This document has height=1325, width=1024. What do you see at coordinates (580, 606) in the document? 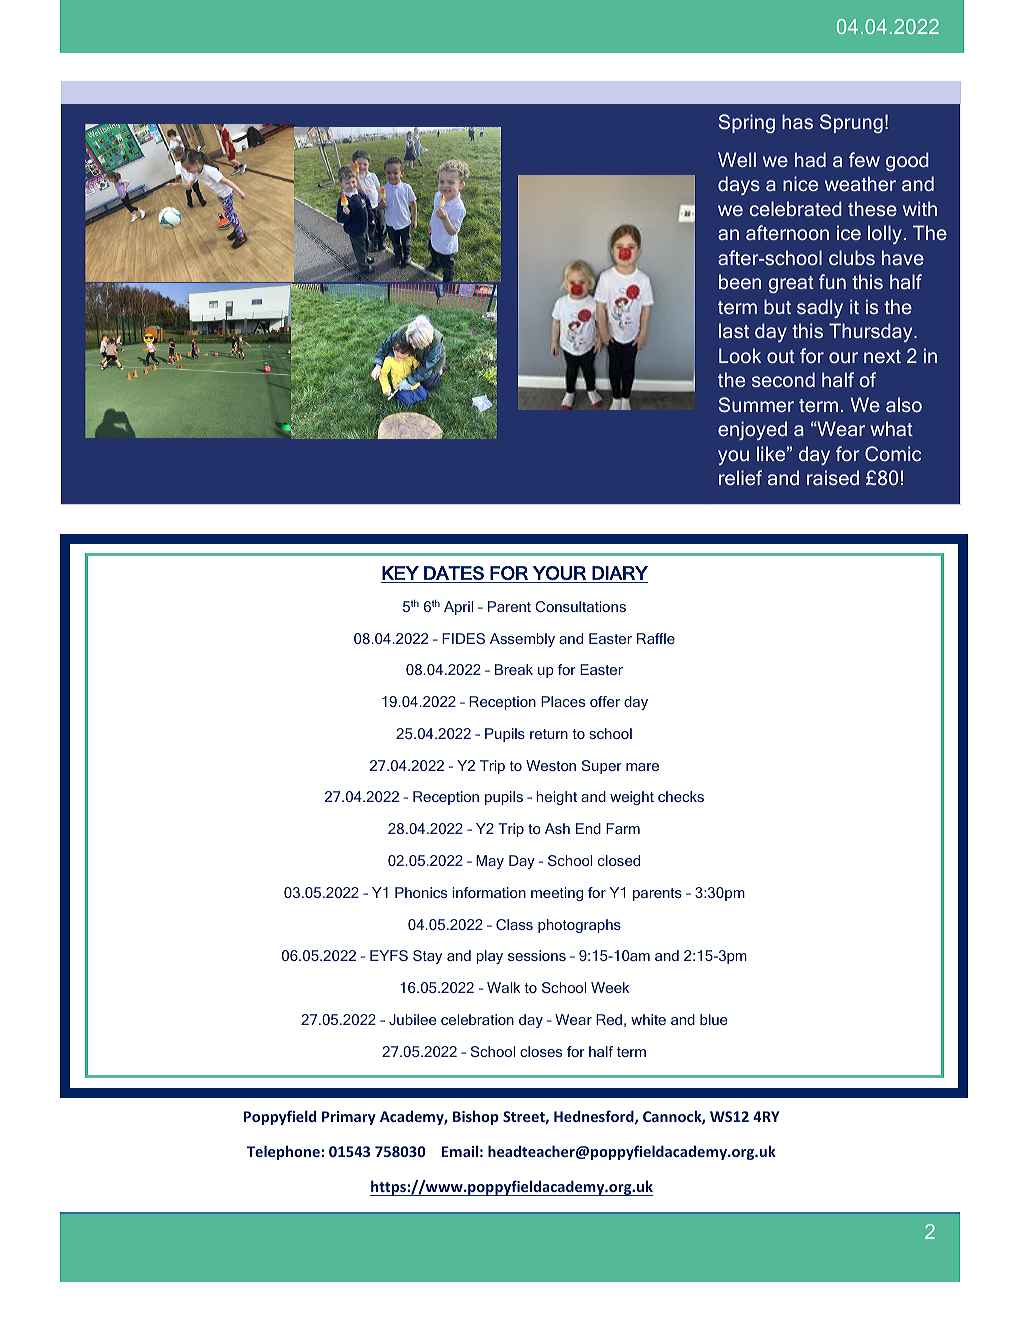
I see `Consultations` at bounding box center [580, 606].
